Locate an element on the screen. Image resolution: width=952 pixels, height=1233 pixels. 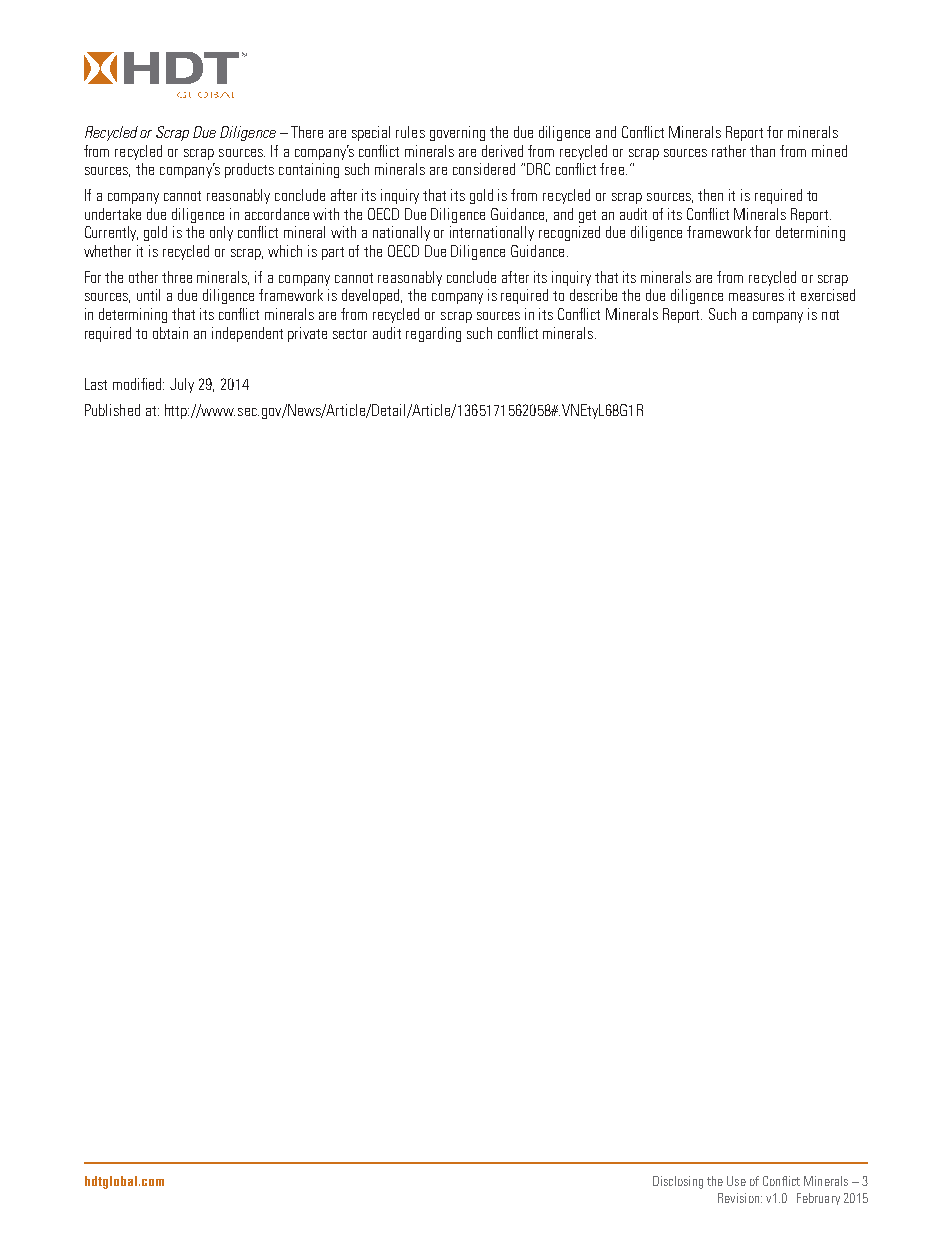
Use is located at coordinates (736, 1181).
